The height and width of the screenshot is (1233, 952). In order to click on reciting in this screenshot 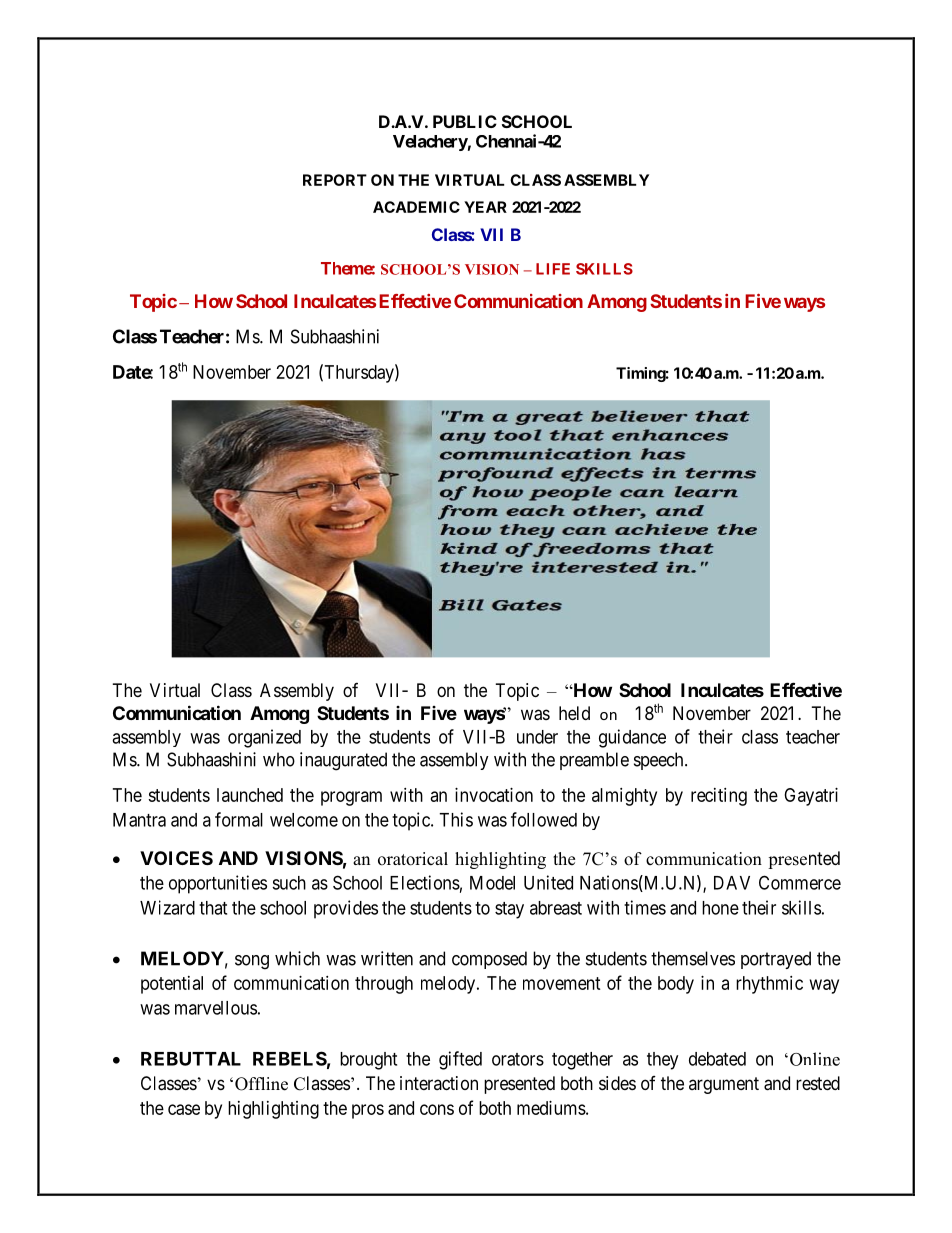, I will do `click(719, 797)`.
